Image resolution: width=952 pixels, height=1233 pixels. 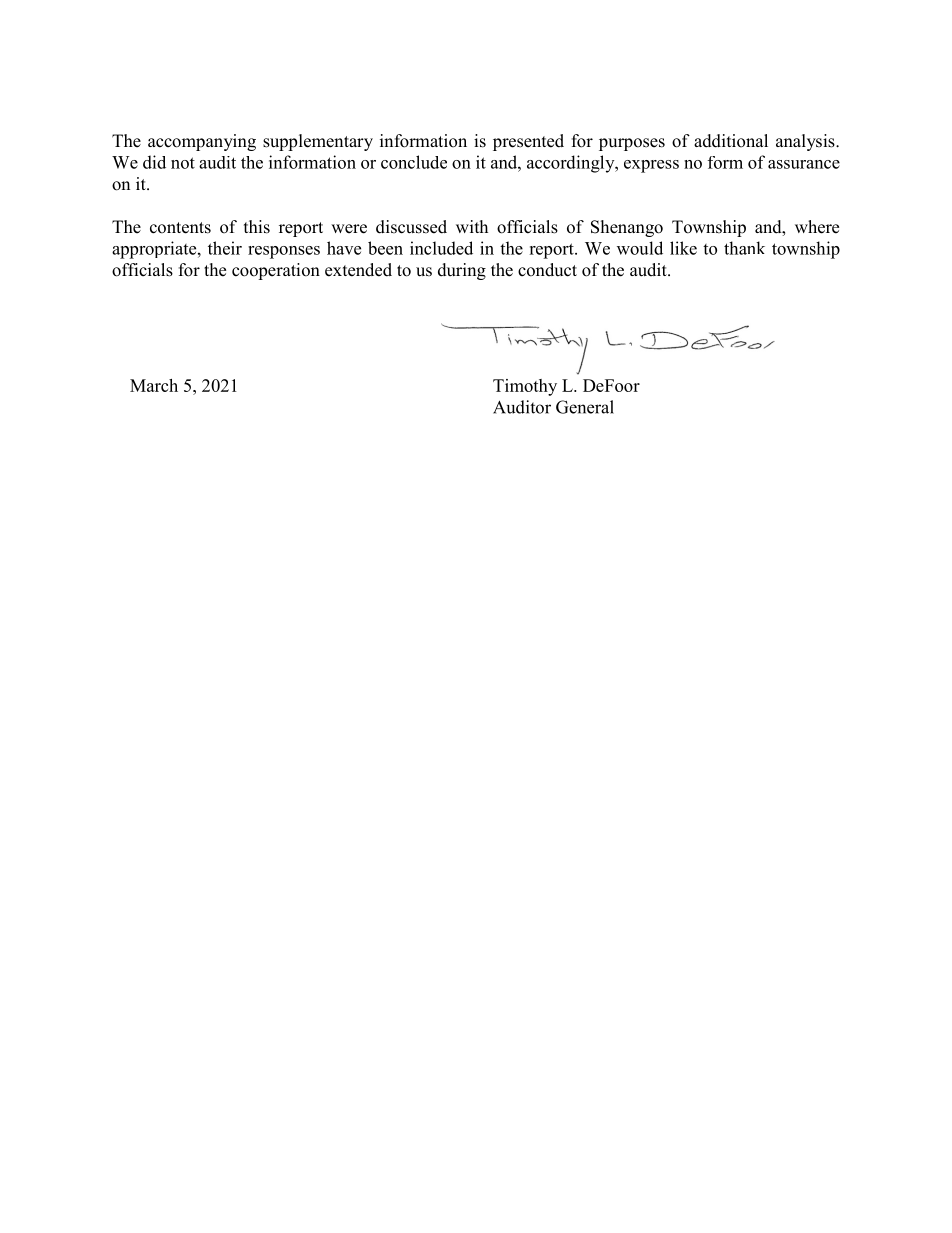 I want to click on with, so click(x=472, y=226).
